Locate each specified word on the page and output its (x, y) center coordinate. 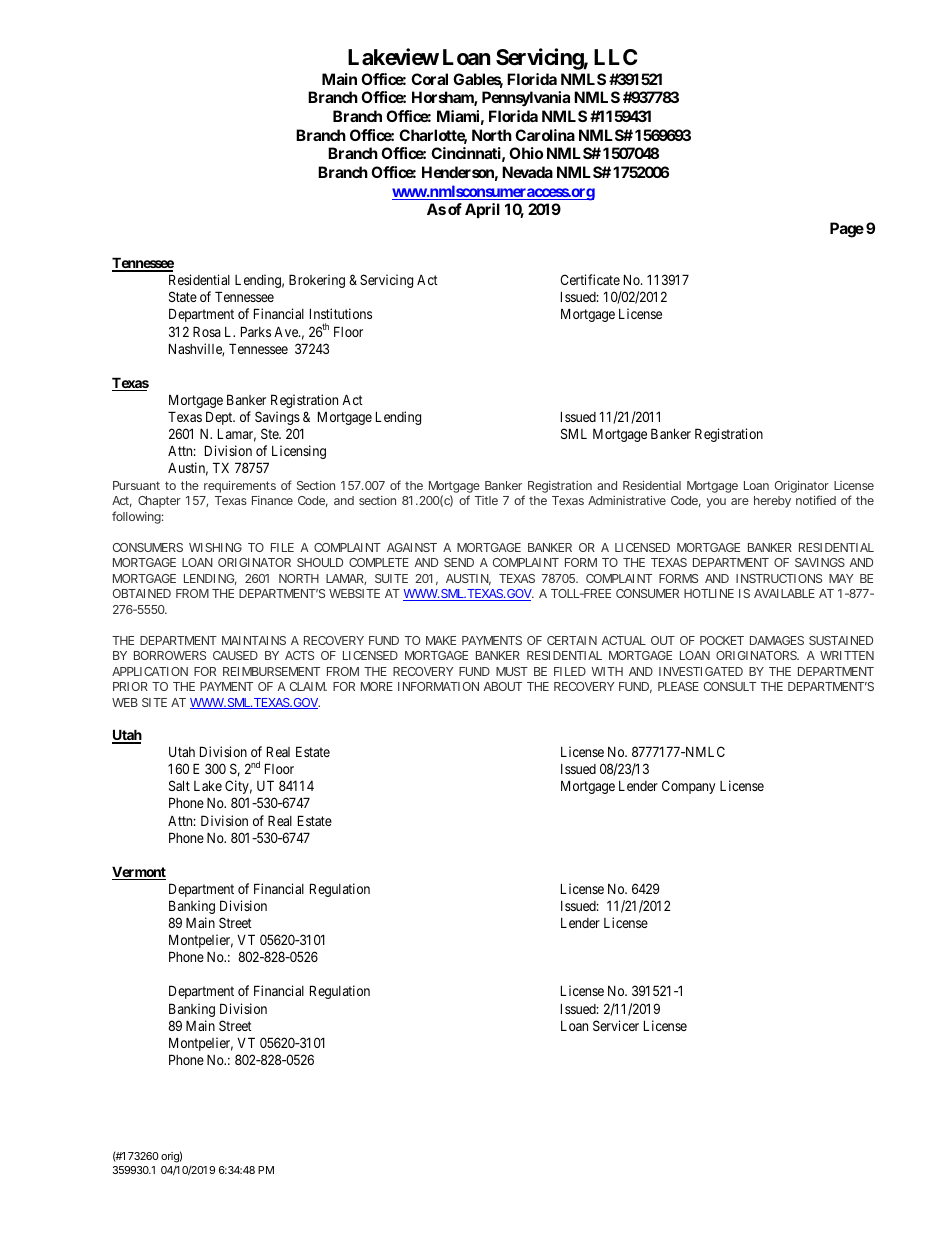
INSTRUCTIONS (779, 578)
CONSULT (730, 686)
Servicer (616, 1025)
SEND (459, 562)
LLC (615, 57)
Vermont (139, 873)
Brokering (317, 281)
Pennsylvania (526, 99)
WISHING (215, 547)
